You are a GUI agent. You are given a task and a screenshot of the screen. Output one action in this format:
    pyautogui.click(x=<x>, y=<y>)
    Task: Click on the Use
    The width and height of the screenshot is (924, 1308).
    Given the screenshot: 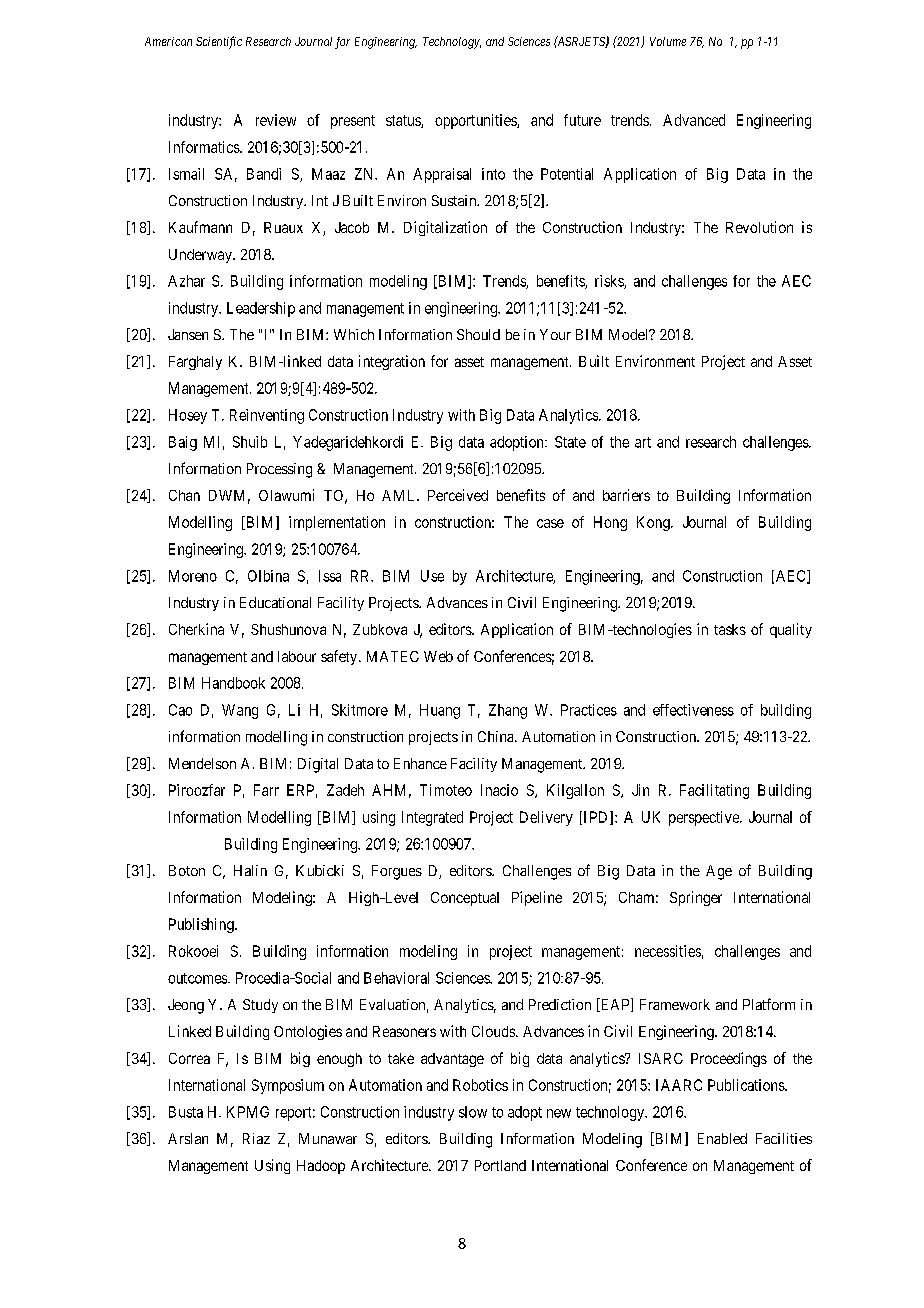 What is the action you would take?
    pyautogui.click(x=432, y=576)
